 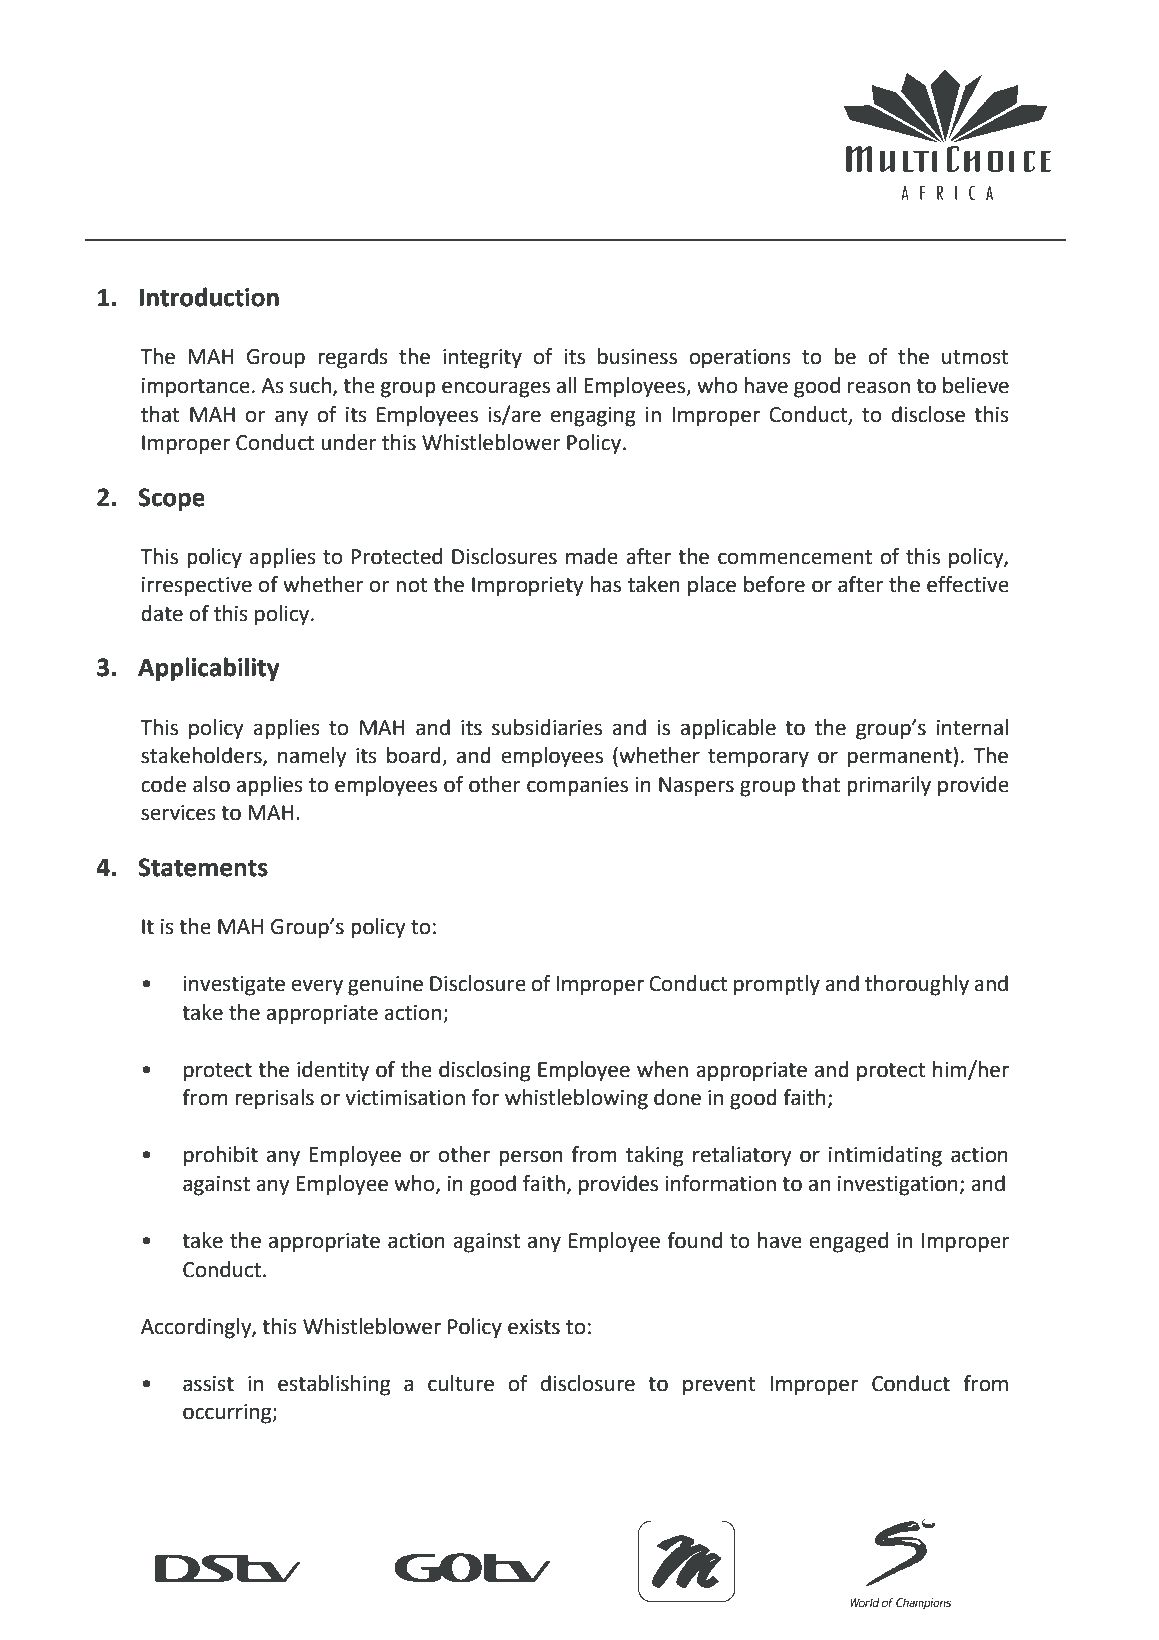 What do you see at coordinates (547, 727) in the screenshot?
I see `subsidiaries` at bounding box center [547, 727].
